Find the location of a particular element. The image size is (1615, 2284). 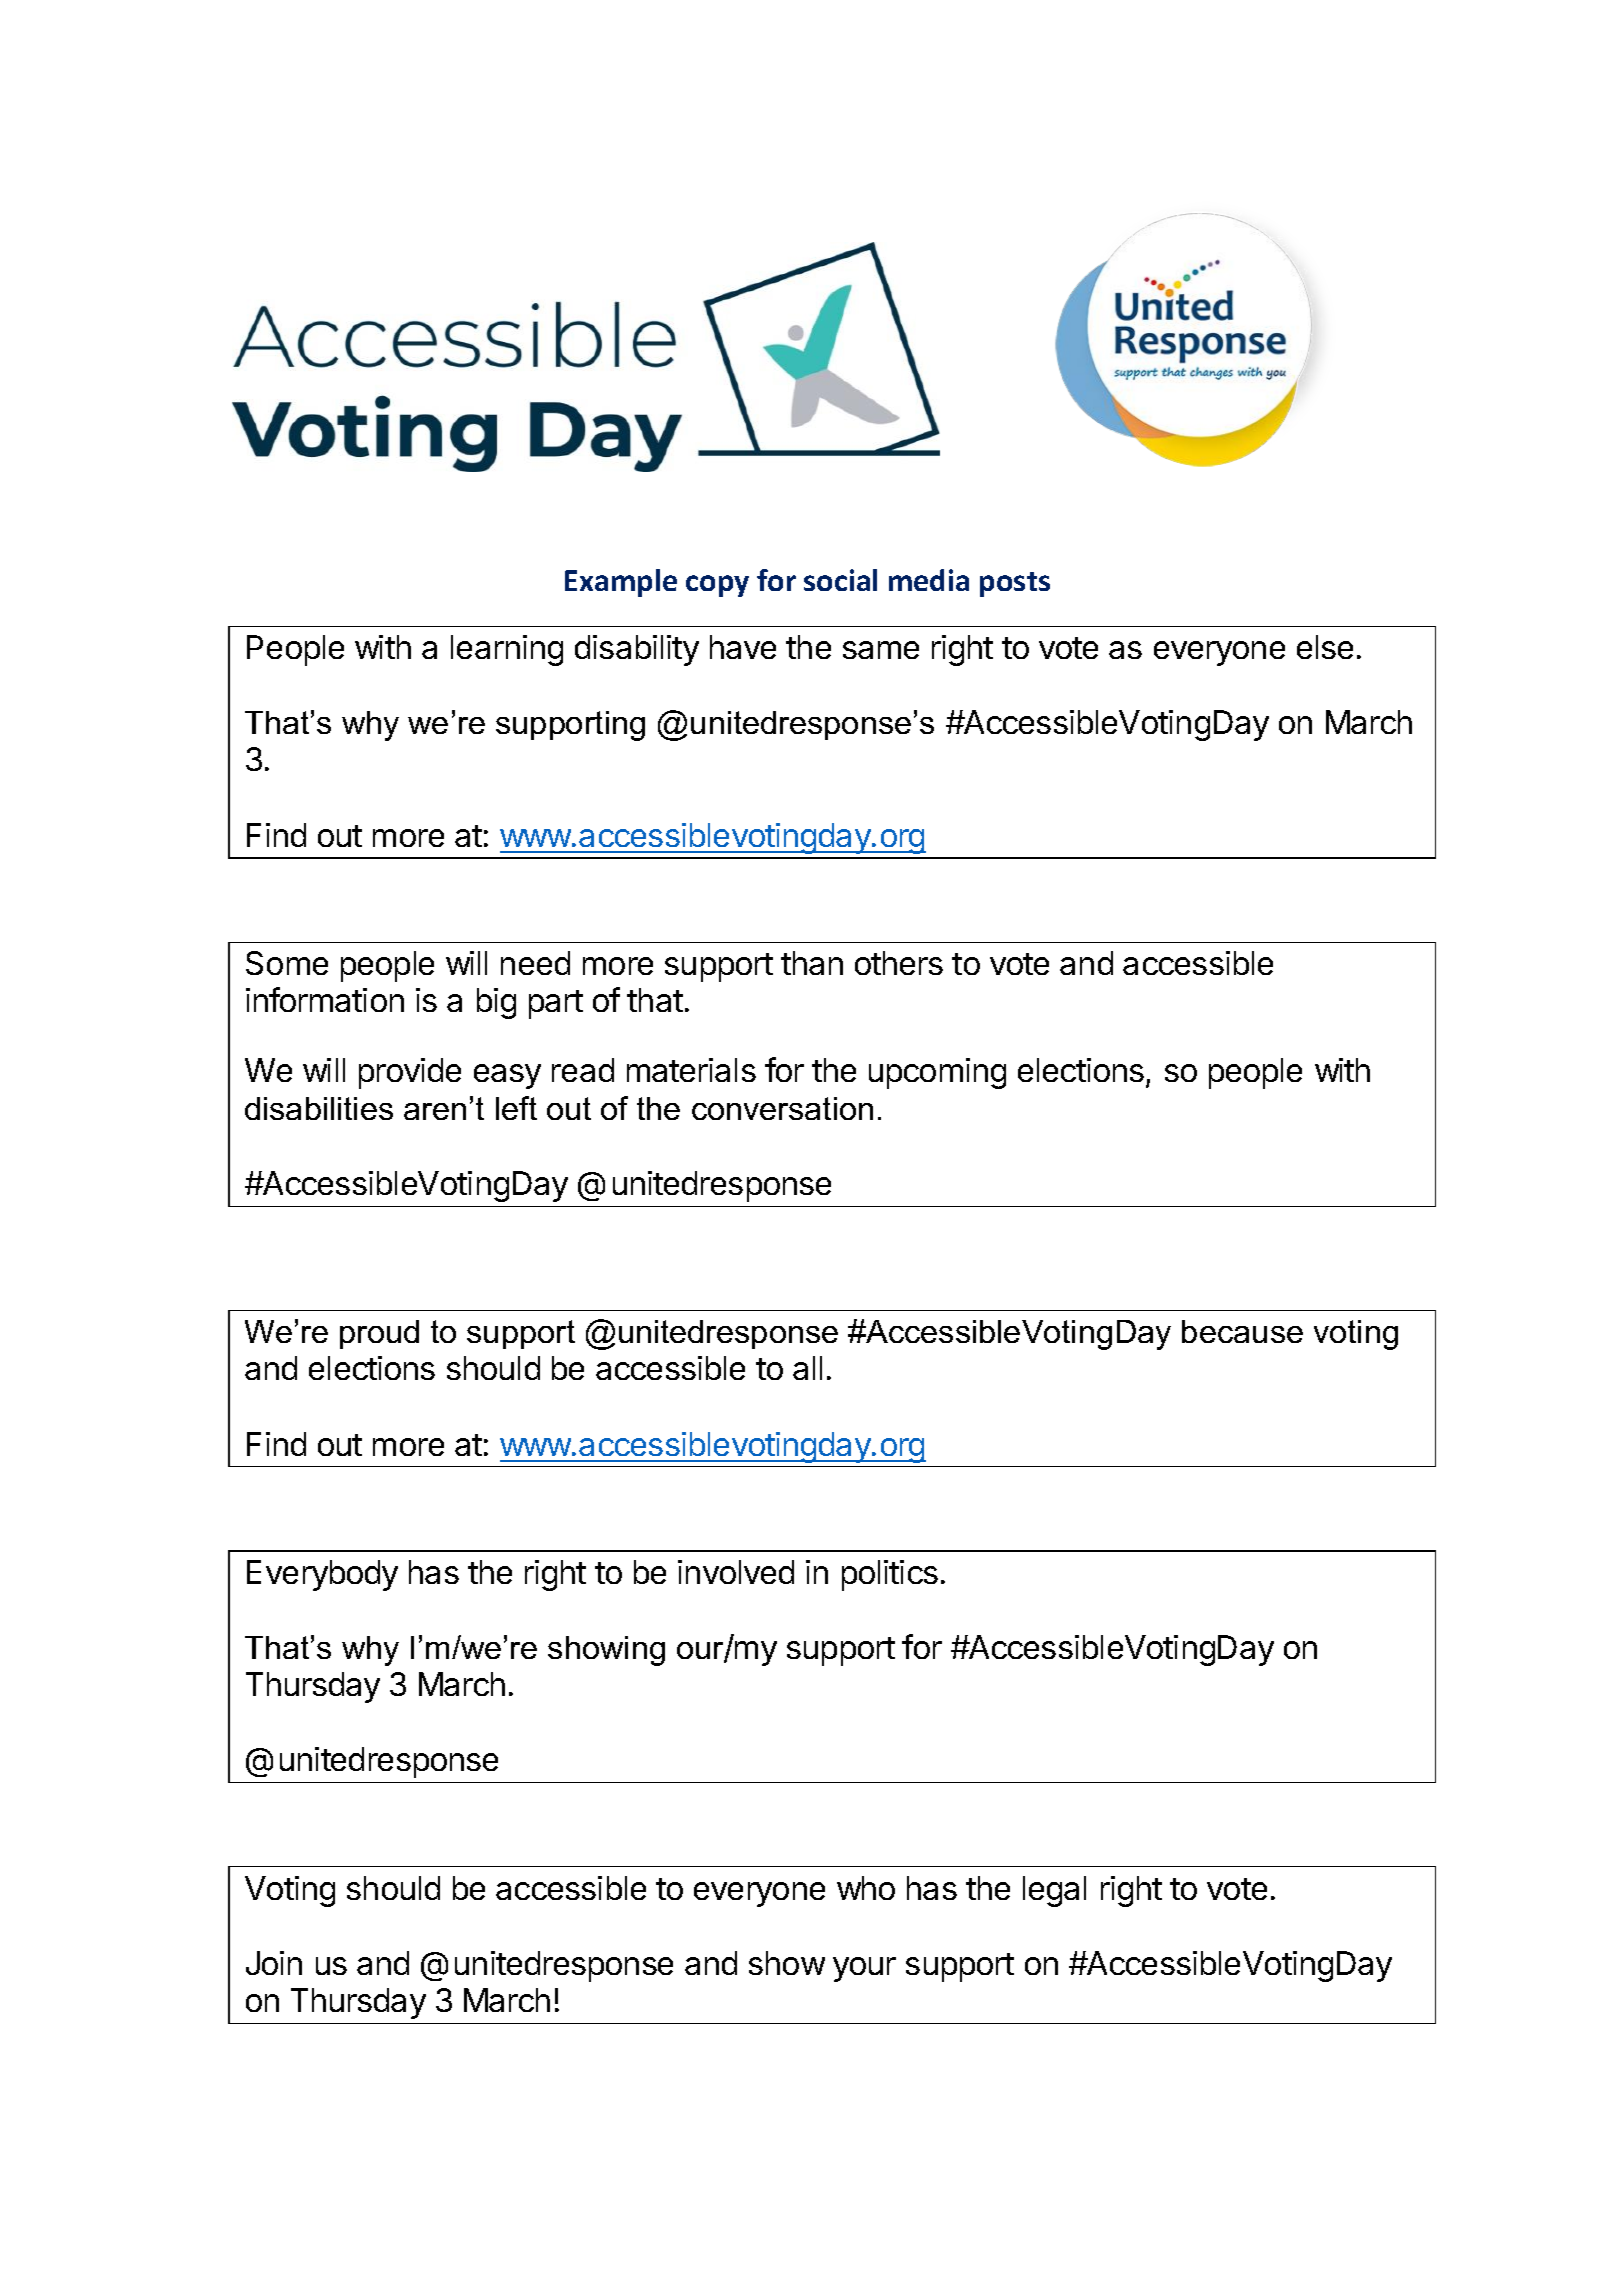

Join is located at coordinates (274, 1963).
